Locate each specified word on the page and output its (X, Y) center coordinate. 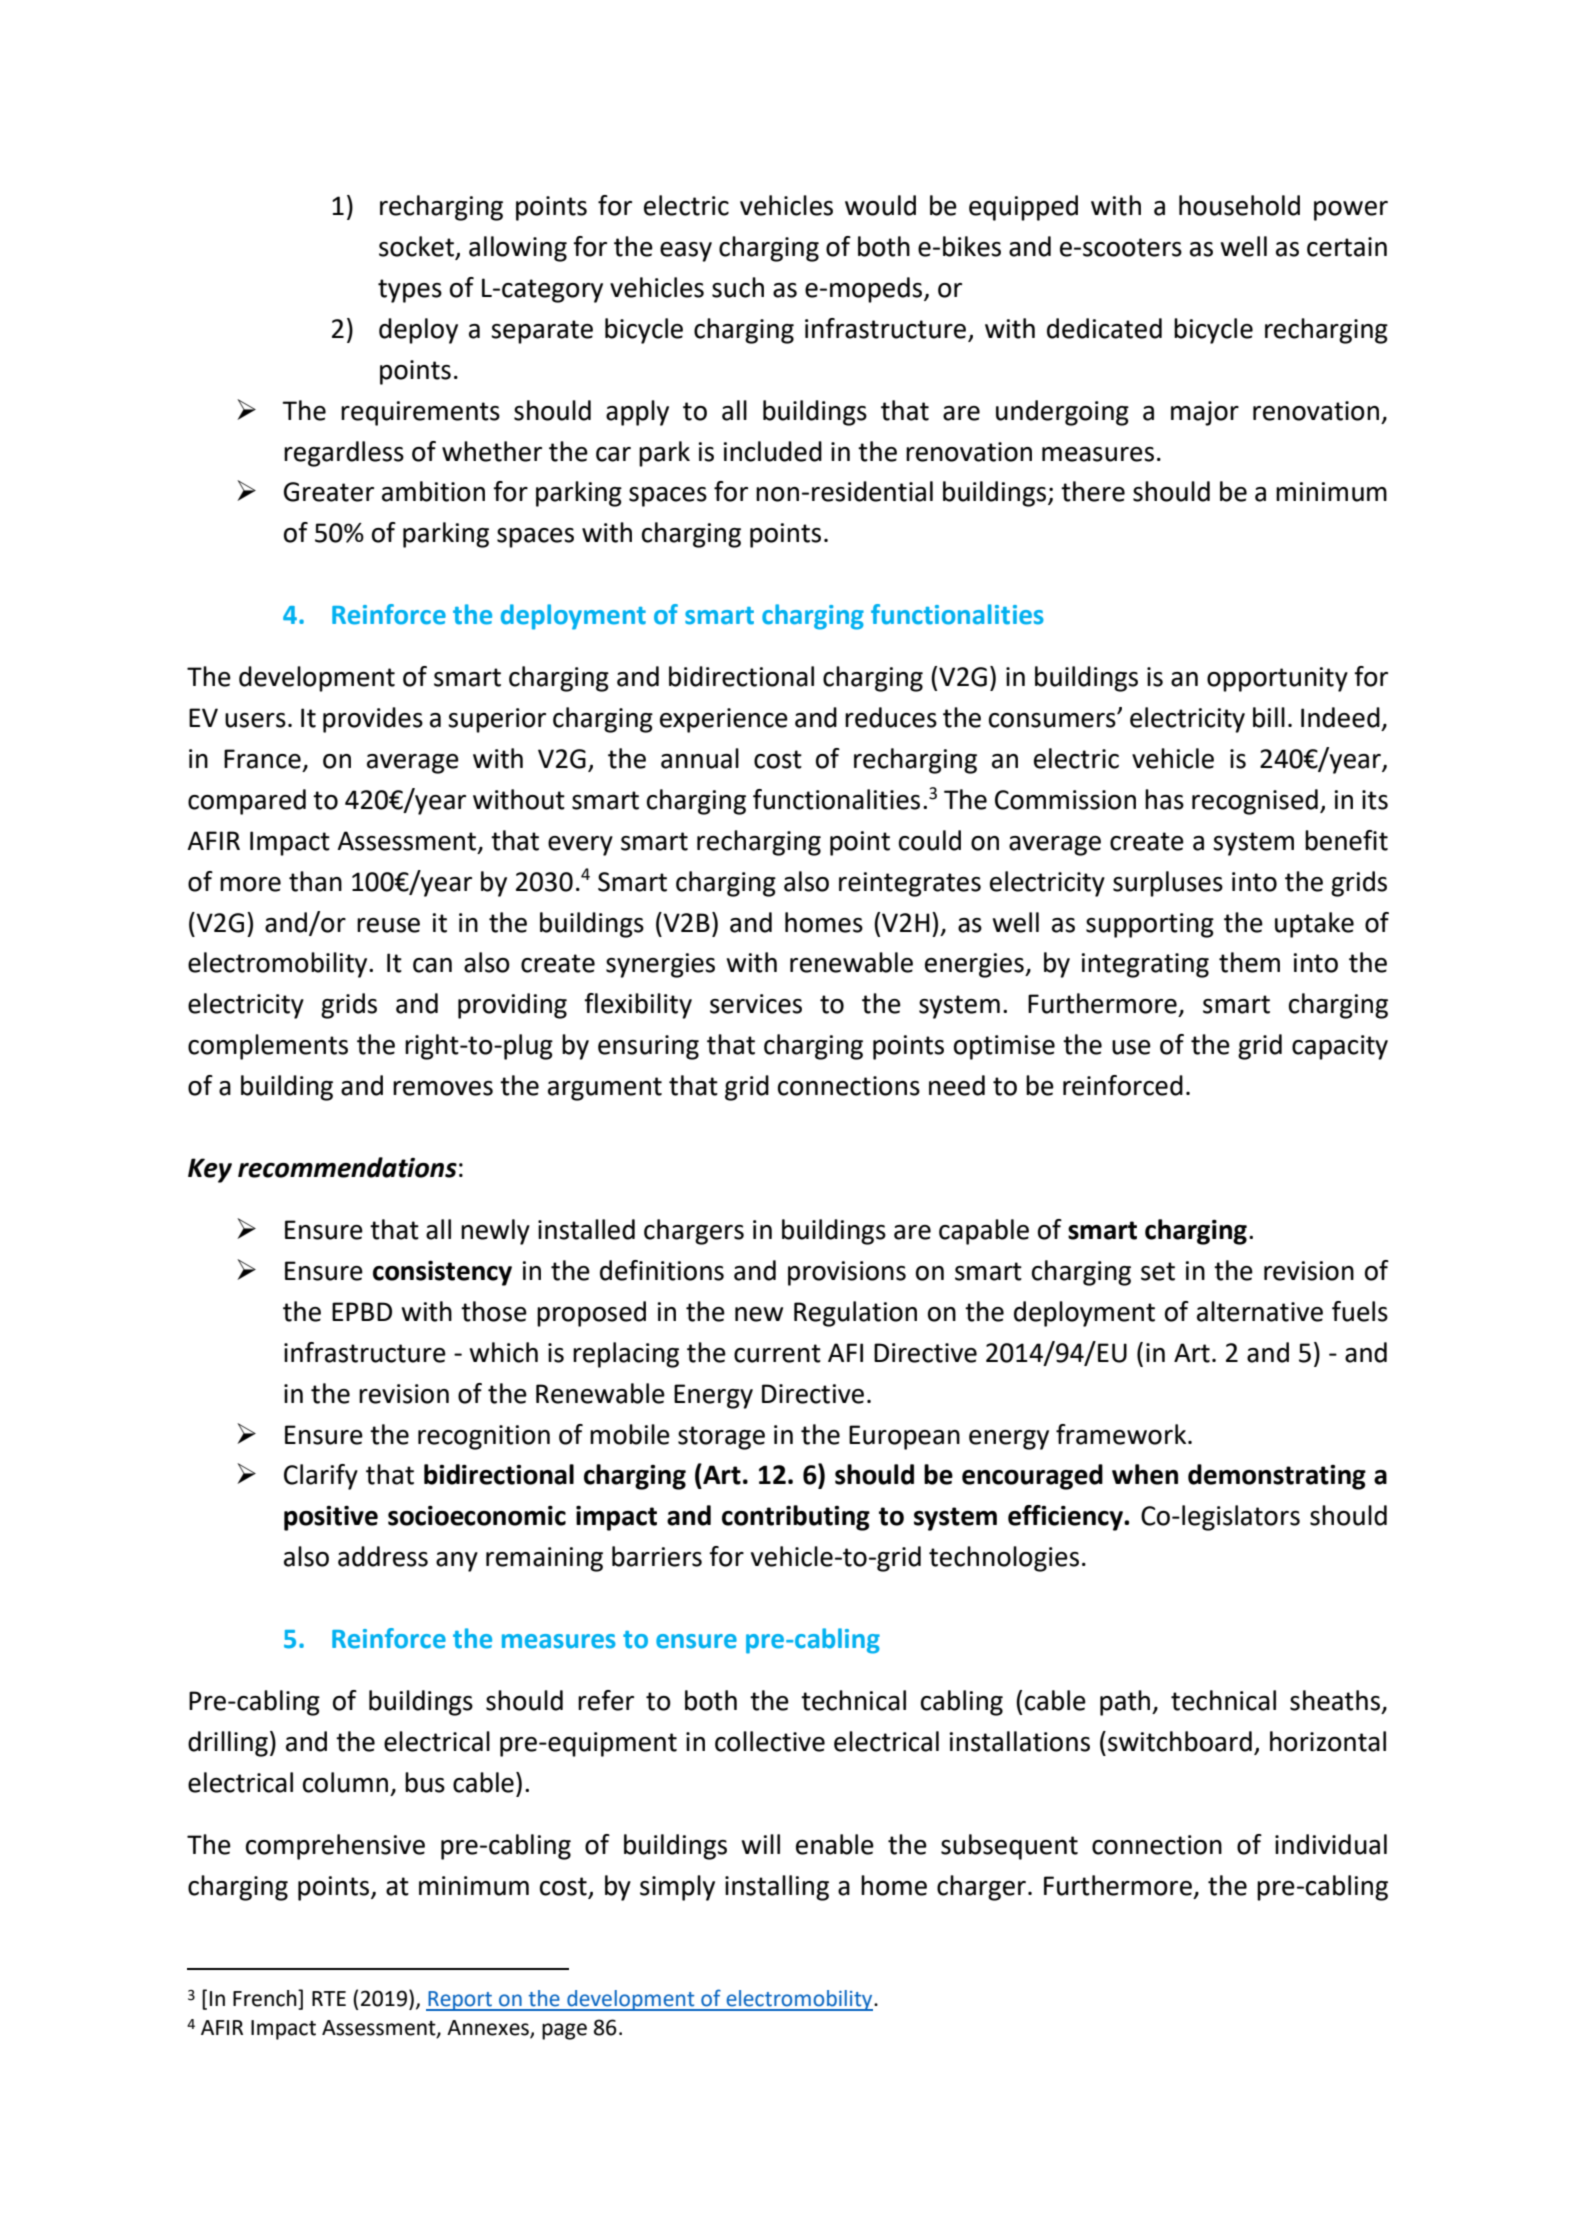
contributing (796, 1518)
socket (417, 247)
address (383, 1556)
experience (724, 720)
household (1239, 205)
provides (373, 720)
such (738, 287)
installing (777, 1888)
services (756, 1004)
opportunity (1277, 679)
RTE (329, 1998)
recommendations (347, 1167)
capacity (1340, 1047)
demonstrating (1277, 1477)
